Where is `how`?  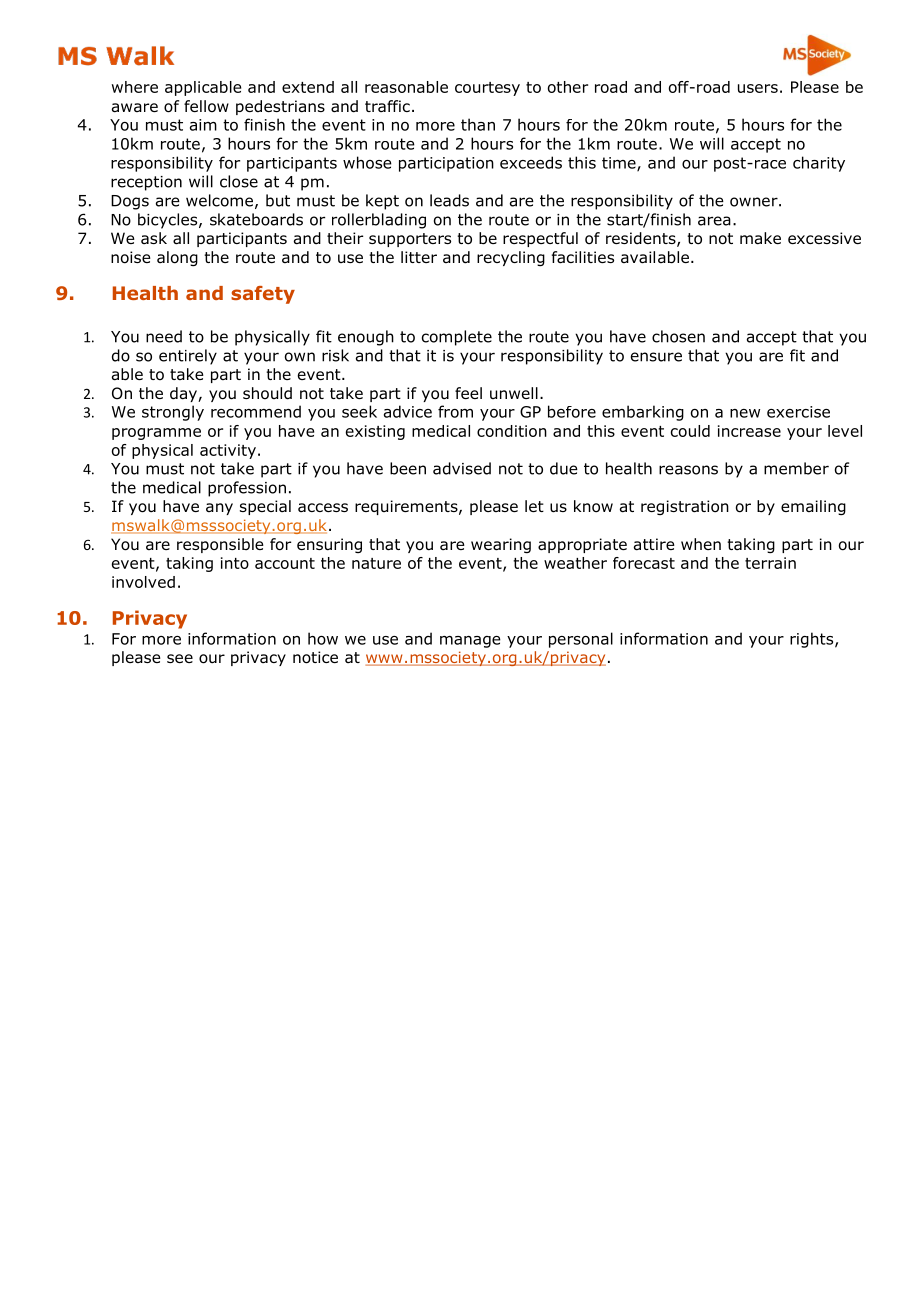
how is located at coordinates (323, 638).
